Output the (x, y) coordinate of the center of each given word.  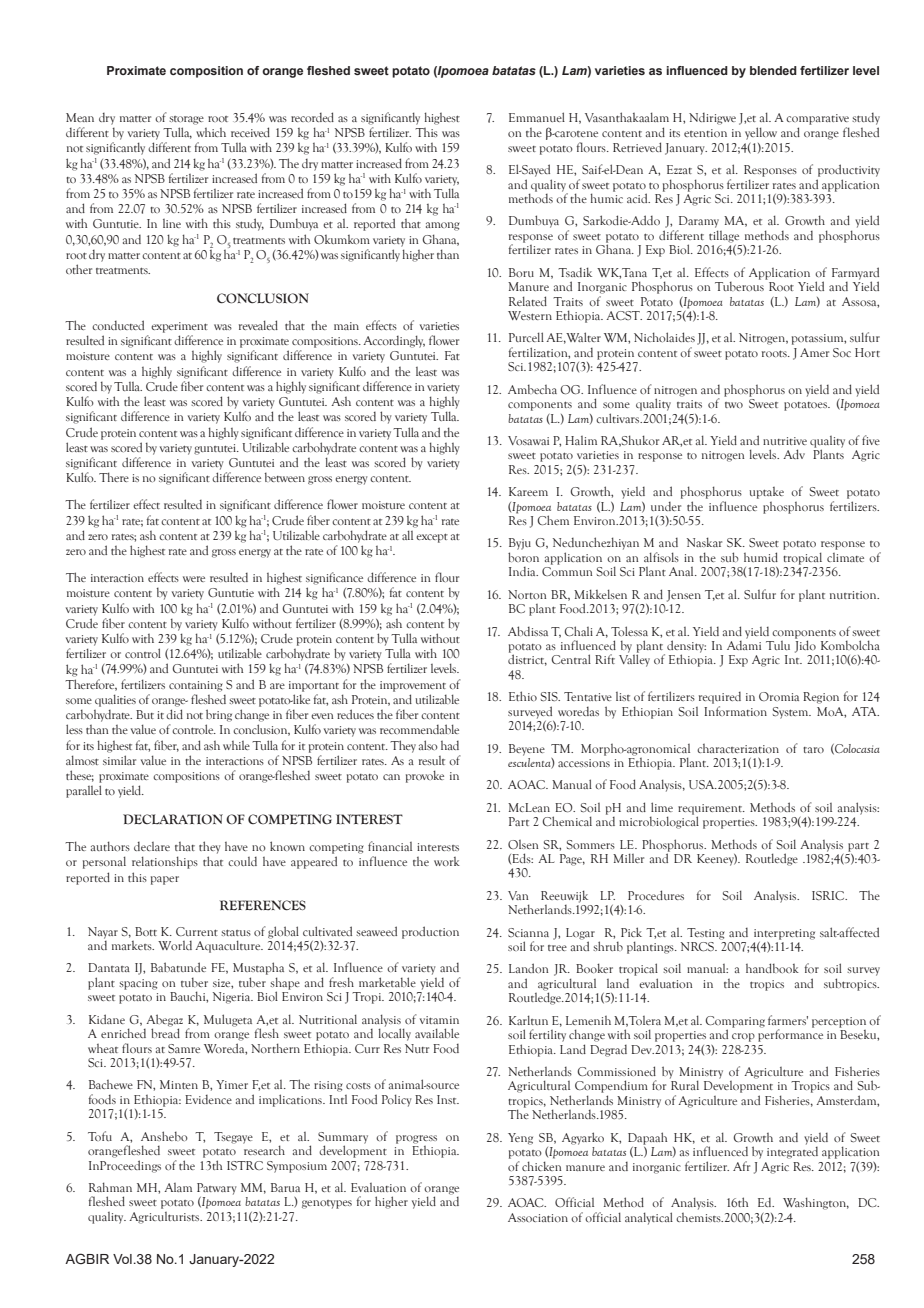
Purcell (526, 337)
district (527, 659)
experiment (179, 327)
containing (195, 686)
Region (821, 698)
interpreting (784, 934)
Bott (146, 931)
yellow (761, 133)
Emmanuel (537, 117)
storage (186, 120)
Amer (814, 352)
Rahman (110, 1187)
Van (518, 895)
